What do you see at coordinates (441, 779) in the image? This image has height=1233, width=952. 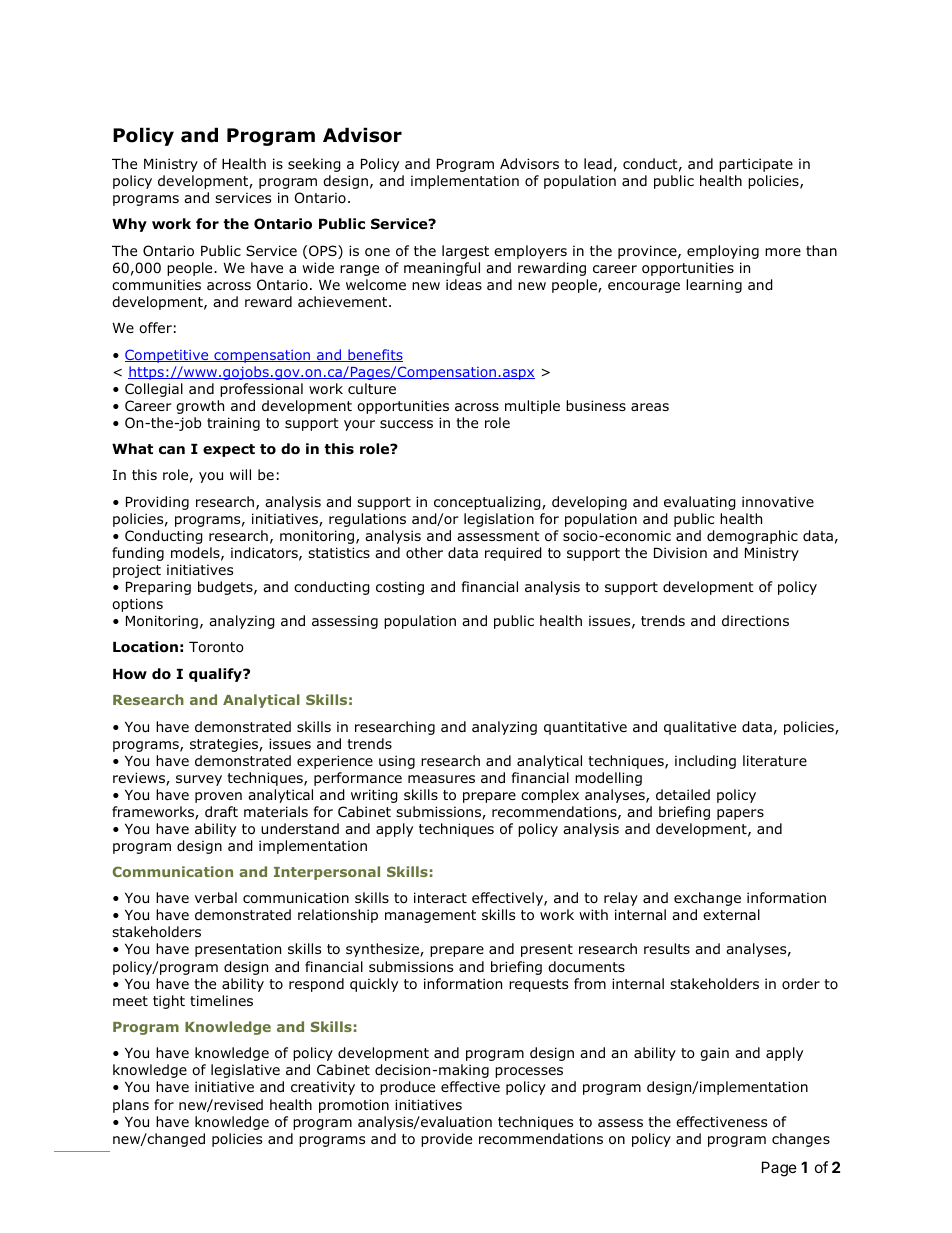 I see `measures` at bounding box center [441, 779].
